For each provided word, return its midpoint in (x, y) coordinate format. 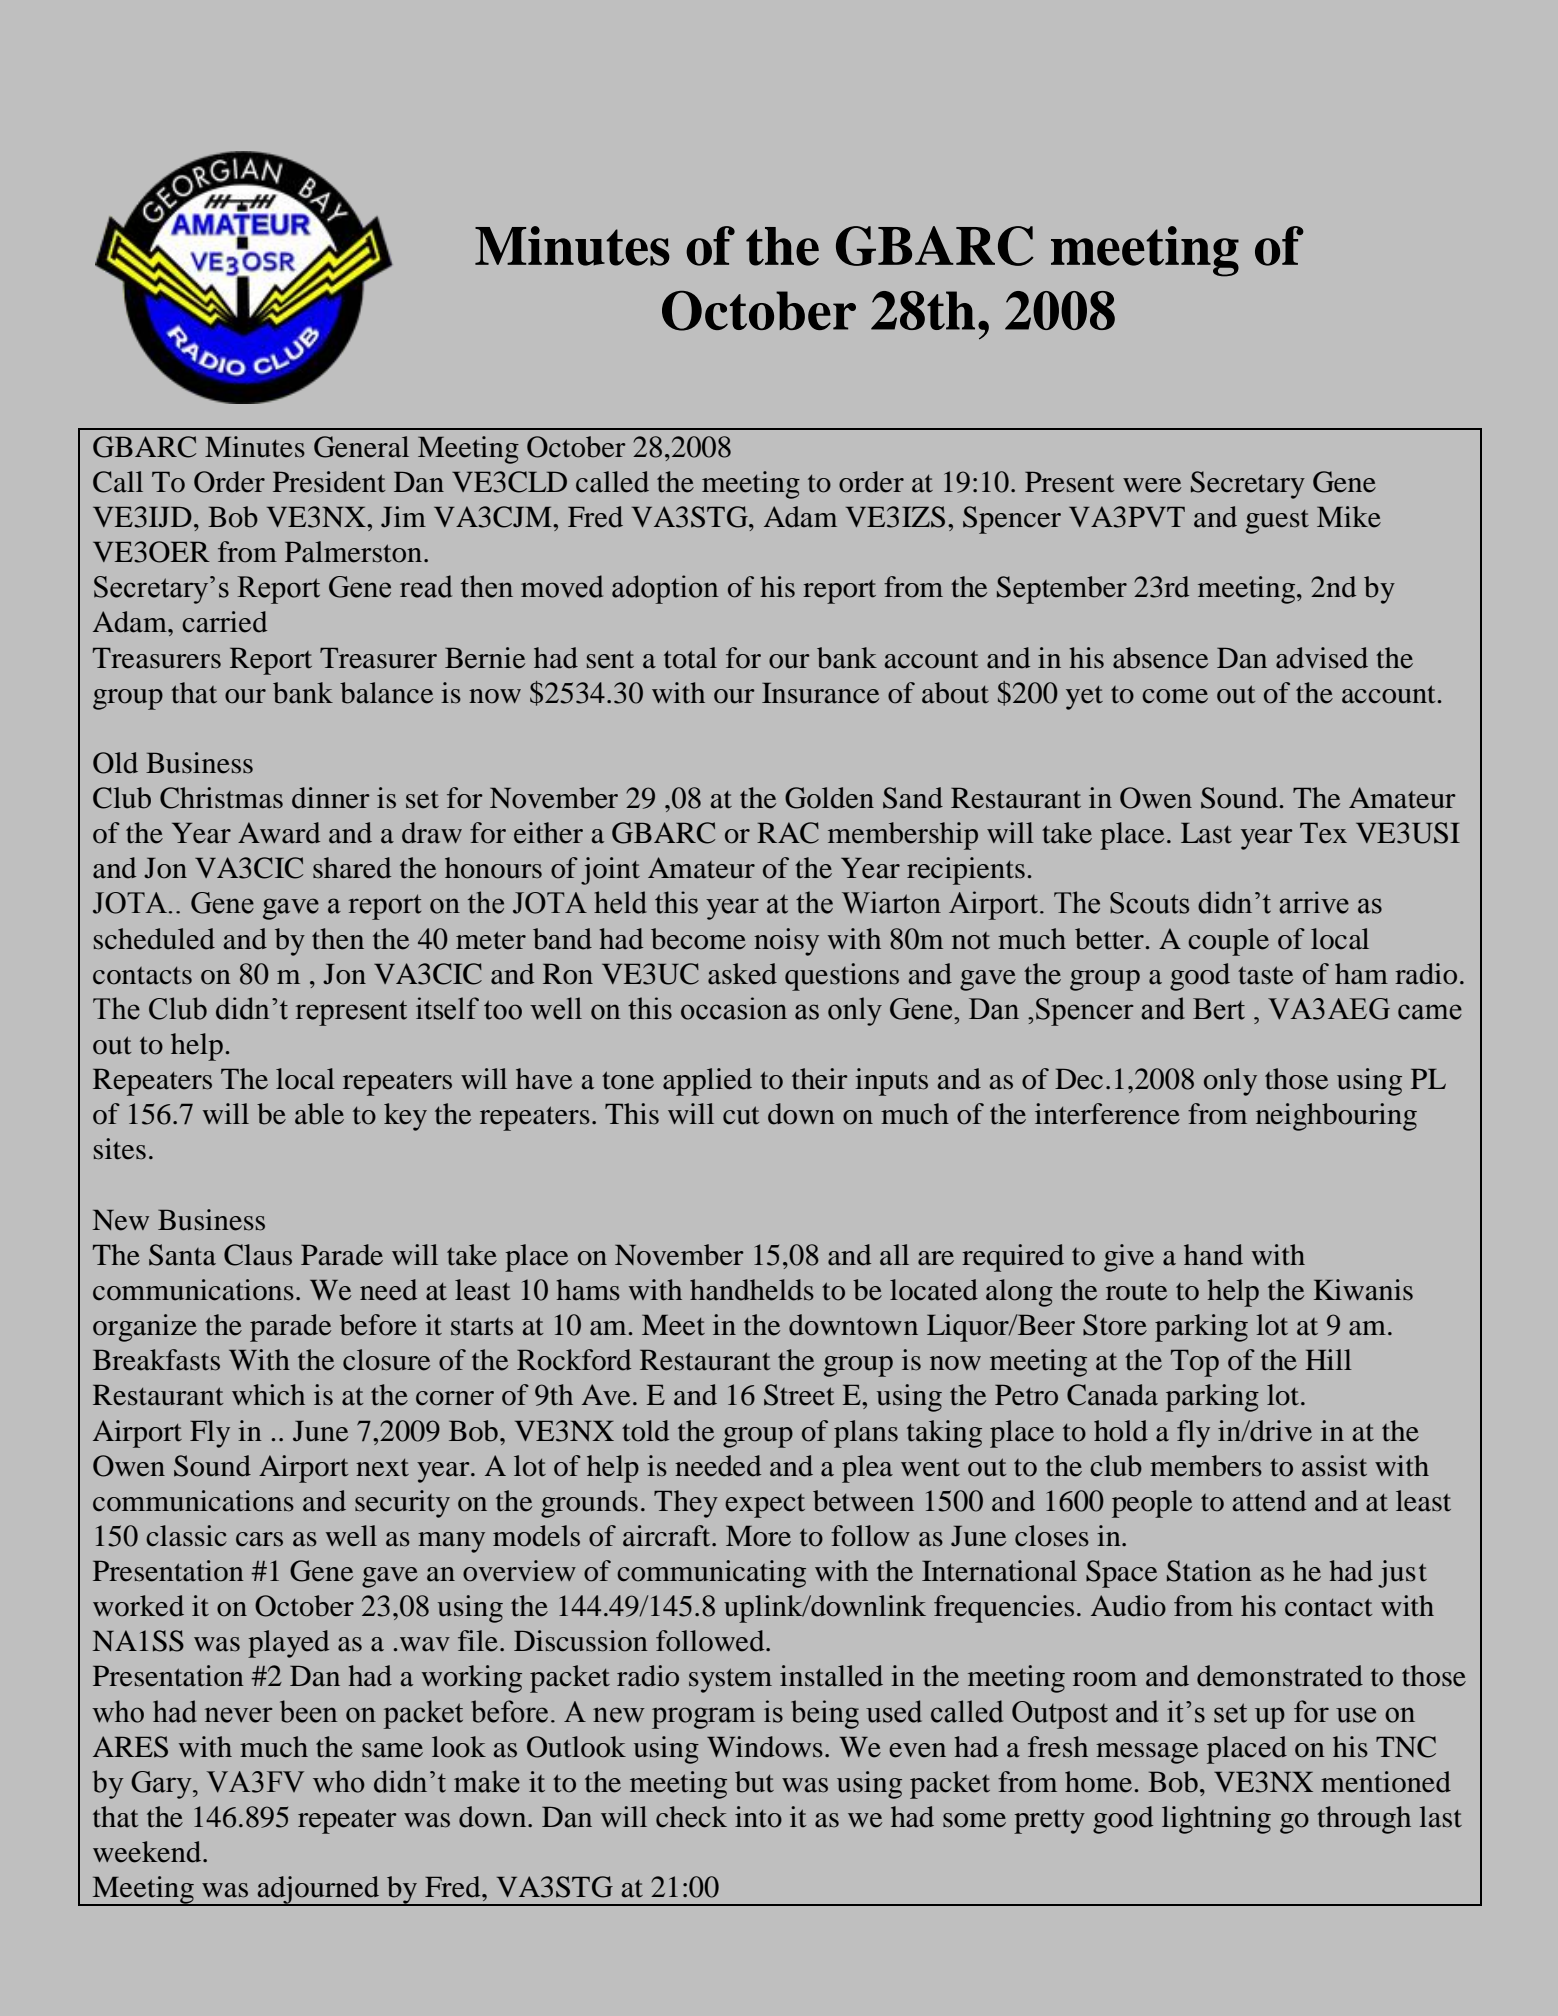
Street (799, 1395)
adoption (665, 589)
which (268, 1395)
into (758, 1817)
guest (1277, 522)
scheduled (154, 939)
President (329, 482)
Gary (162, 1785)
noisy (786, 942)
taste (1265, 975)
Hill (1328, 1359)
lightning (1216, 1820)
